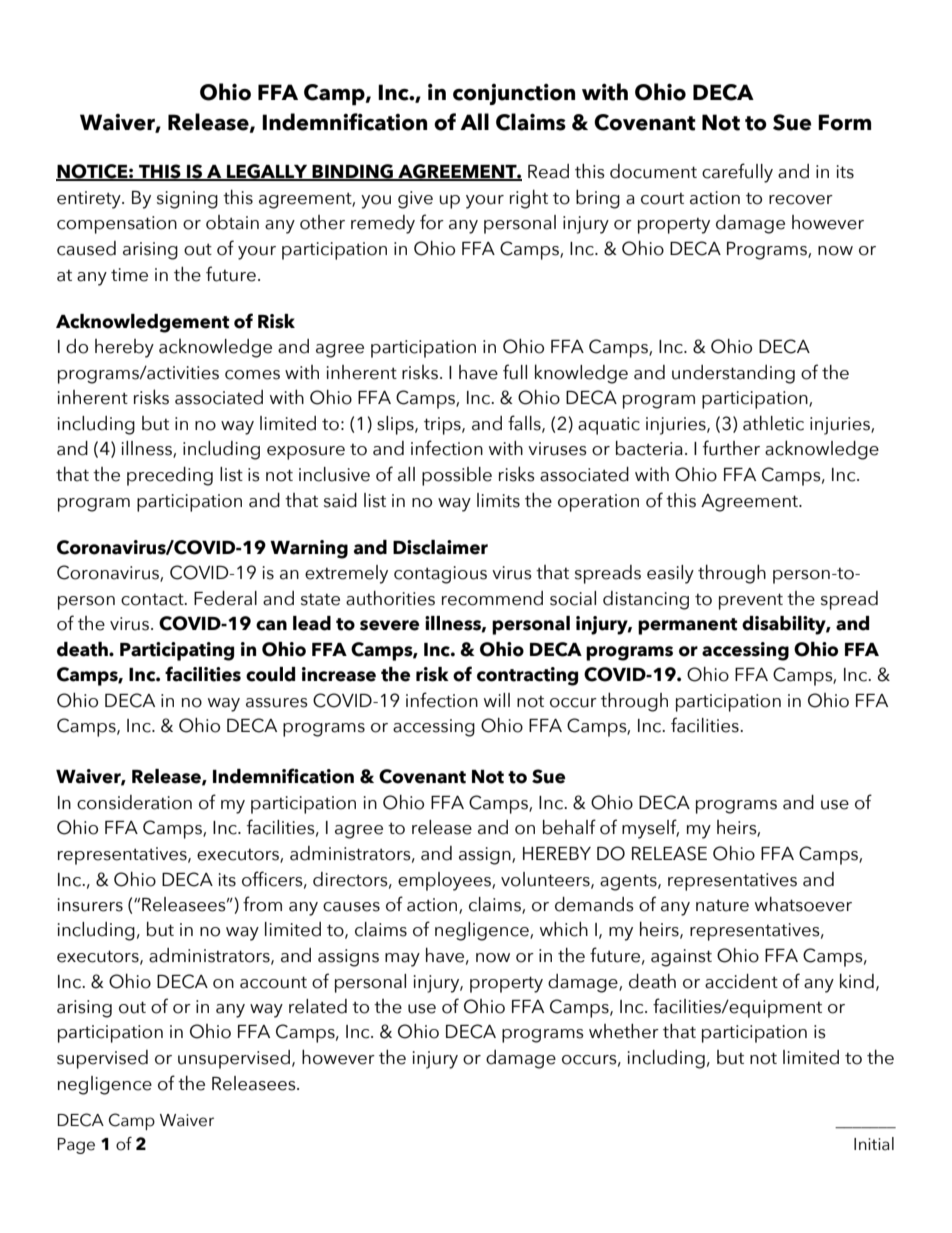  What do you see at coordinates (569, 827) in the image?
I see `behalf` at bounding box center [569, 827].
